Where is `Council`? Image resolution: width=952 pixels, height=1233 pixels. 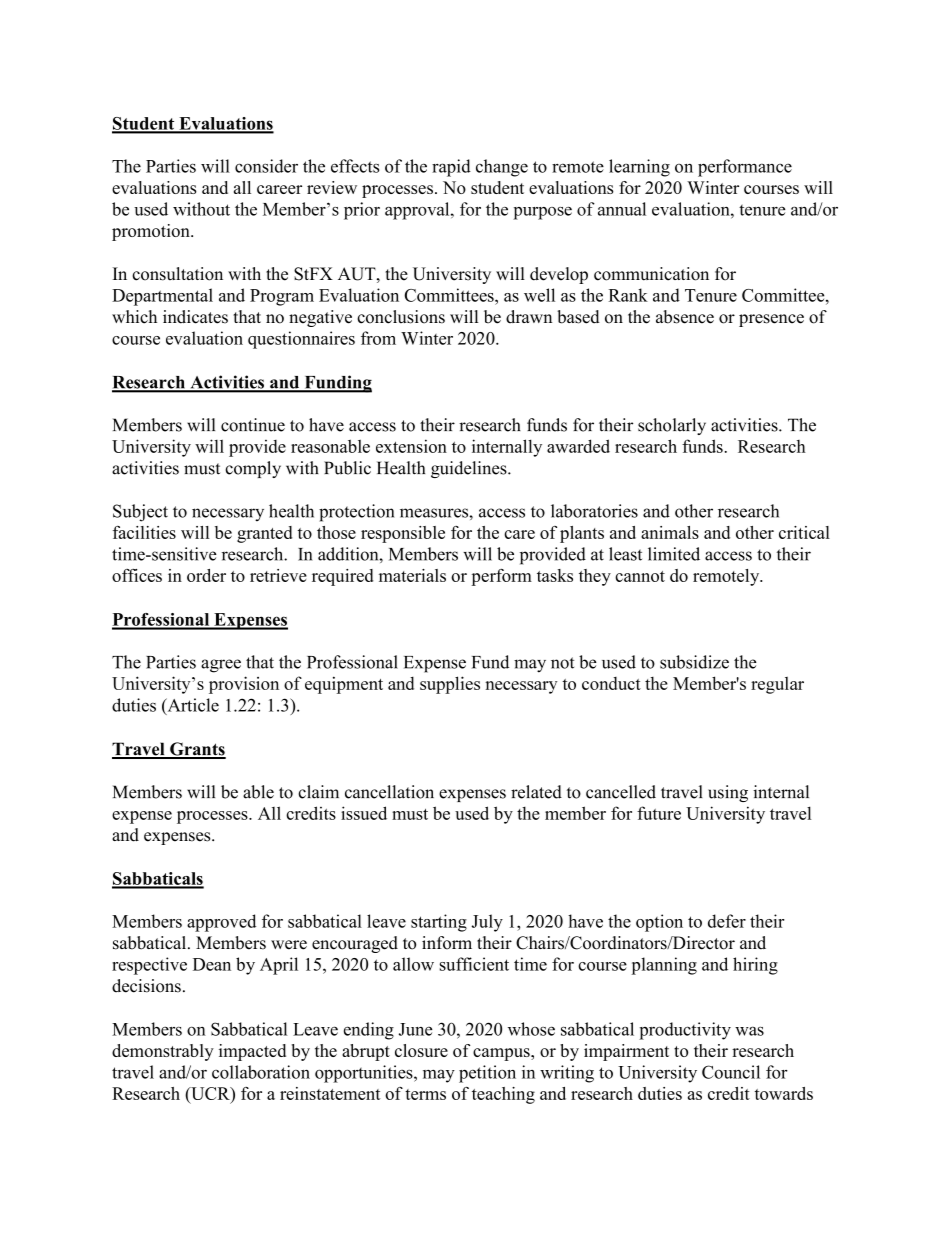
Council is located at coordinates (731, 1072).
